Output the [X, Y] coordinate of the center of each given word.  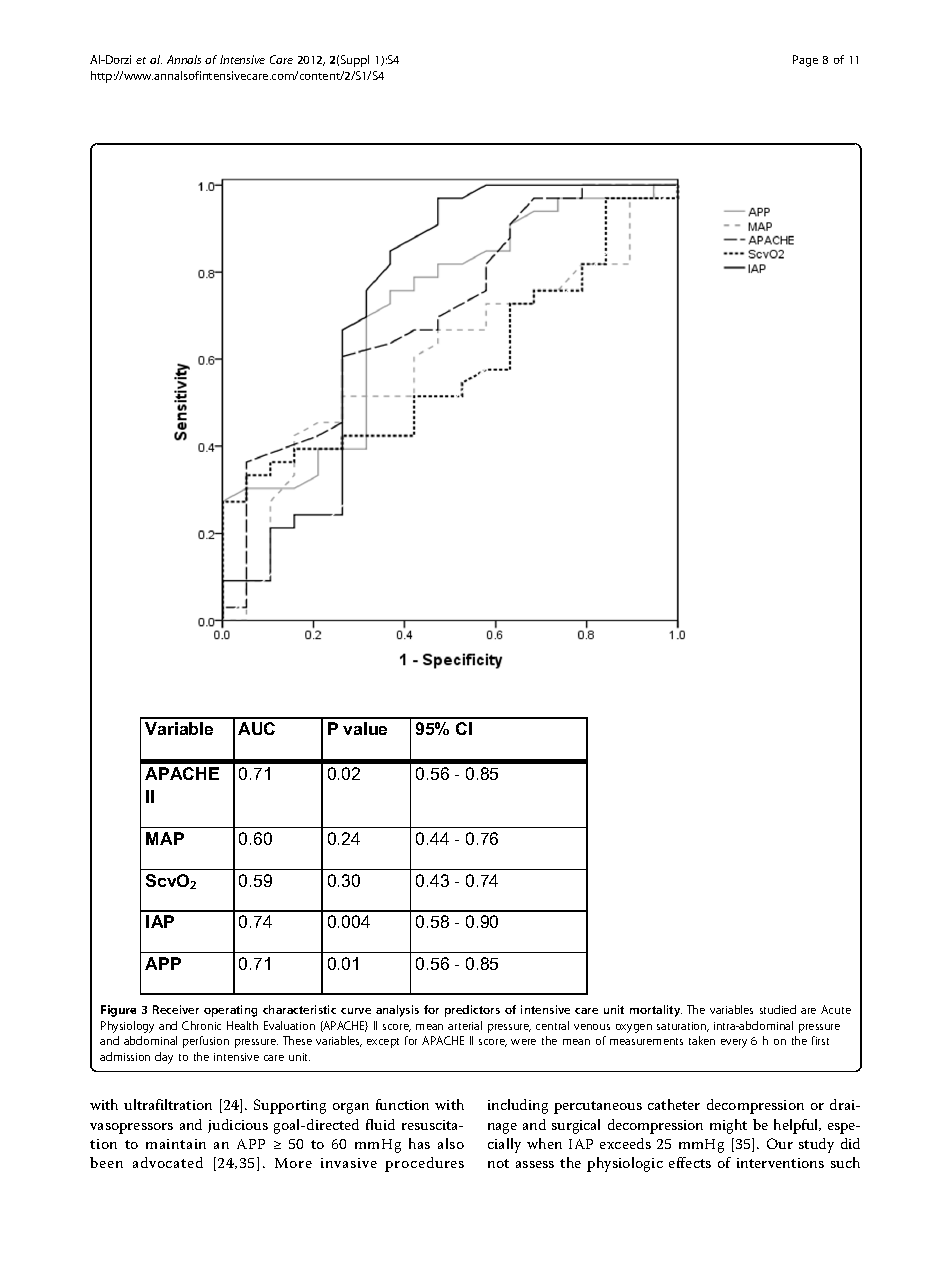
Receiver [176, 1009]
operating [230, 1011]
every [734, 1043]
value [365, 728]
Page [805, 61]
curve [356, 1011]
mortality [656, 1011]
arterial [465, 1025]
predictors [472, 1011]
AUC [256, 728]
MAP [165, 838]
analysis [397, 1011]
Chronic [201, 1025]
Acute [836, 1009]
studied [778, 1009]
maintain [176, 1144]
